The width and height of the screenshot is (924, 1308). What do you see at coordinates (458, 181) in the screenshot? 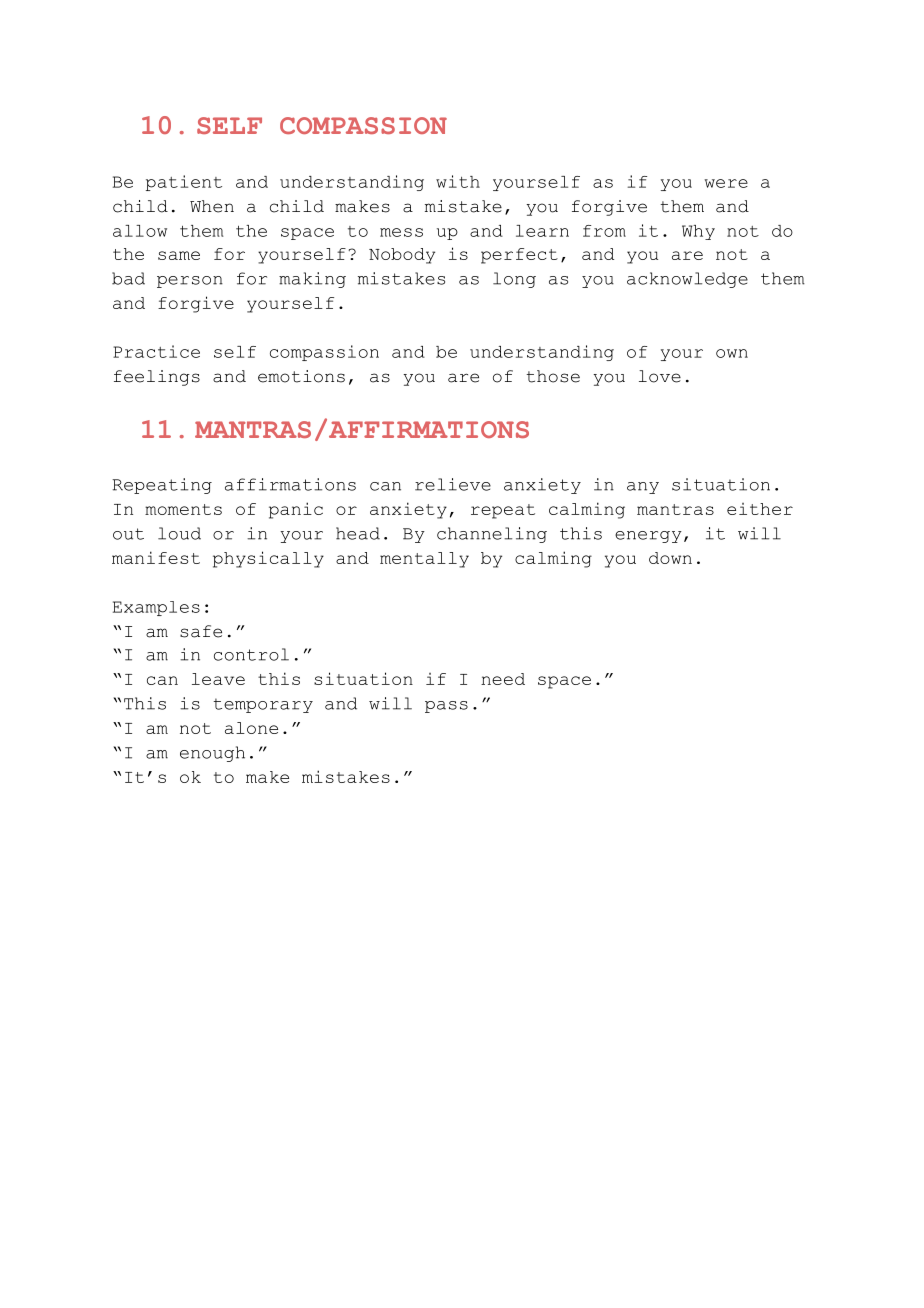
I see `with` at bounding box center [458, 181].
